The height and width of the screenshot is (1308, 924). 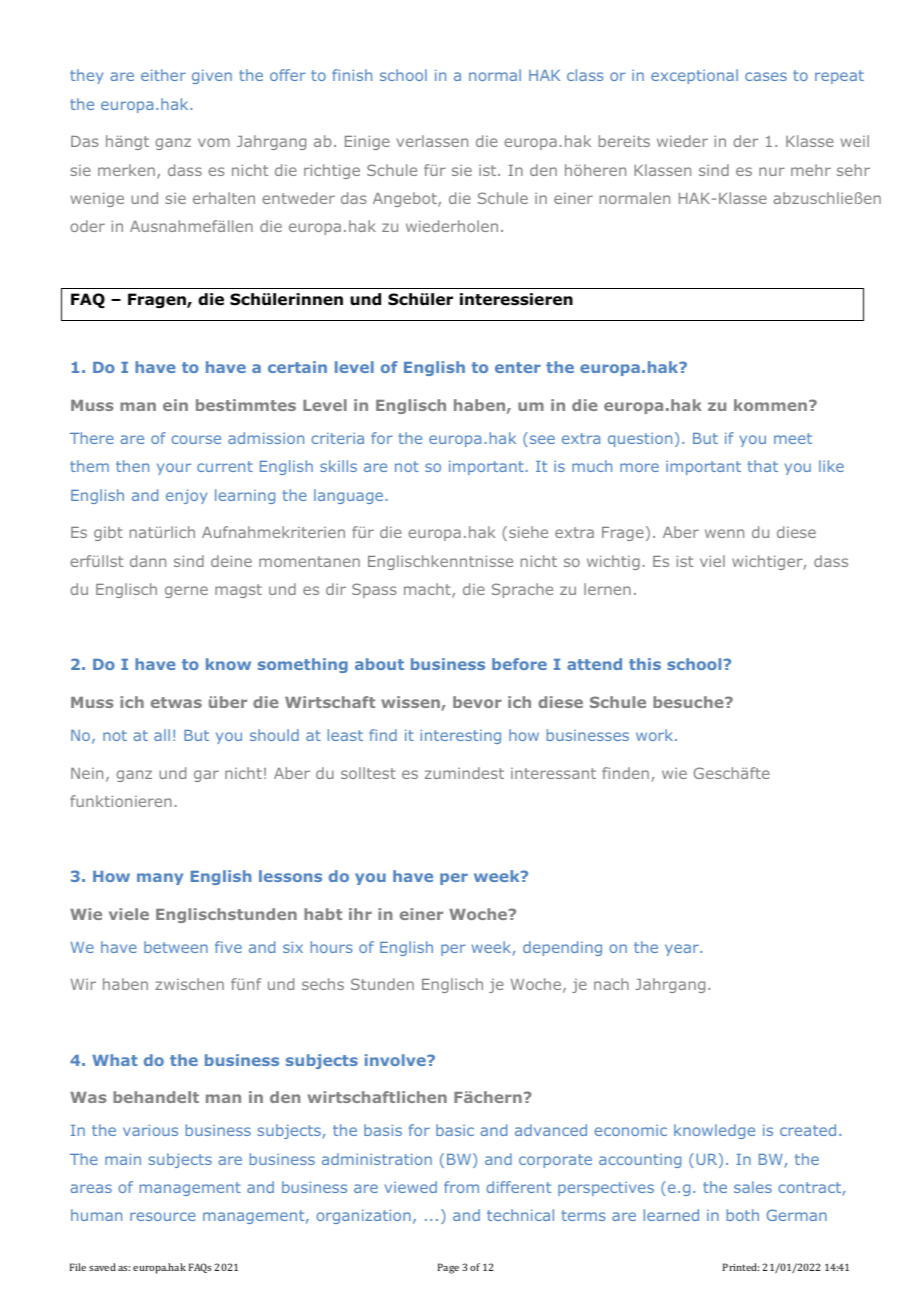 What do you see at coordinates (766, 76) in the screenshot?
I see `cases` at bounding box center [766, 76].
